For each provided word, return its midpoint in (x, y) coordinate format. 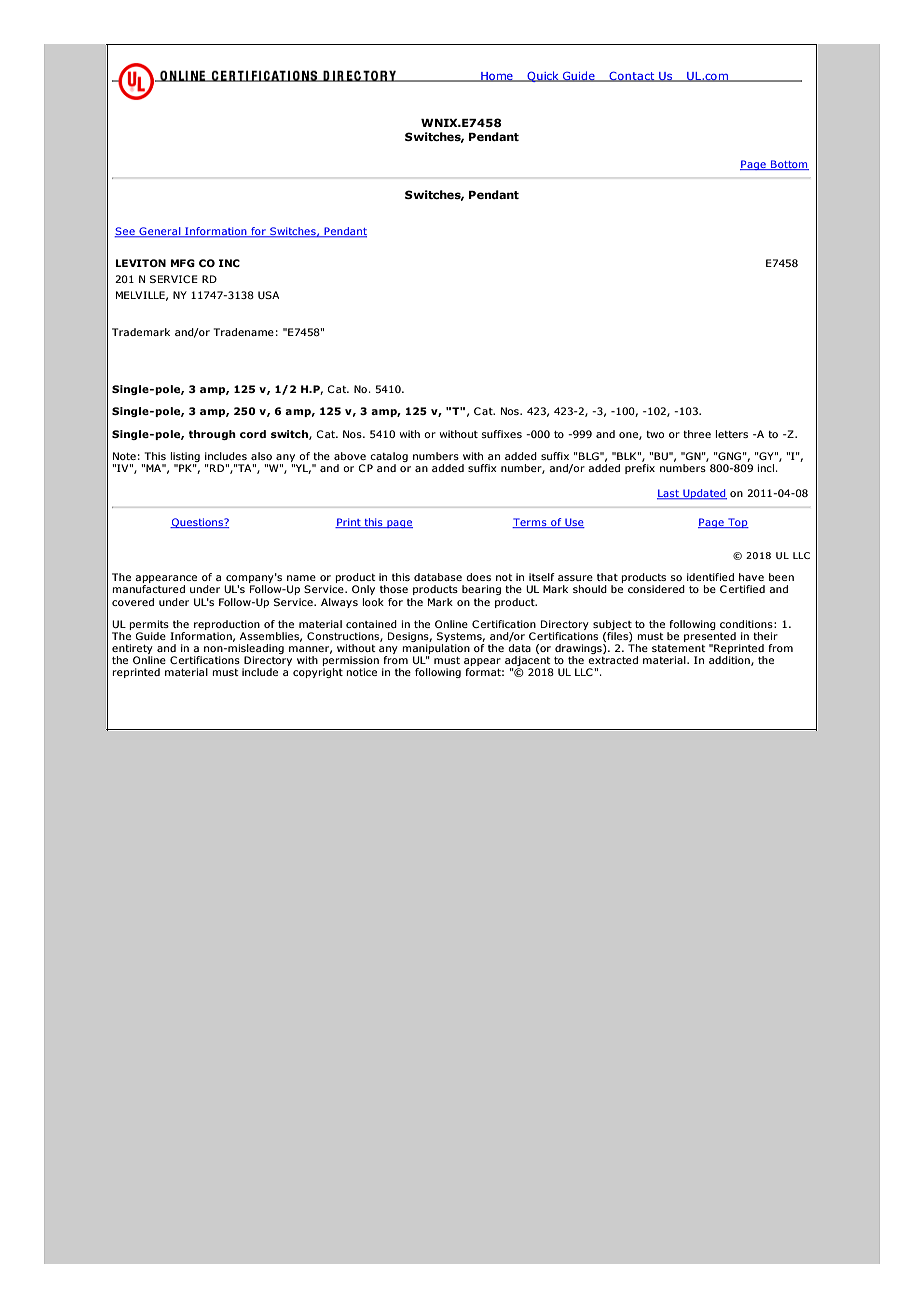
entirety (132, 650)
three (697, 434)
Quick (543, 76)
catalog (388, 458)
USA (268, 295)
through (212, 435)
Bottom (789, 165)
